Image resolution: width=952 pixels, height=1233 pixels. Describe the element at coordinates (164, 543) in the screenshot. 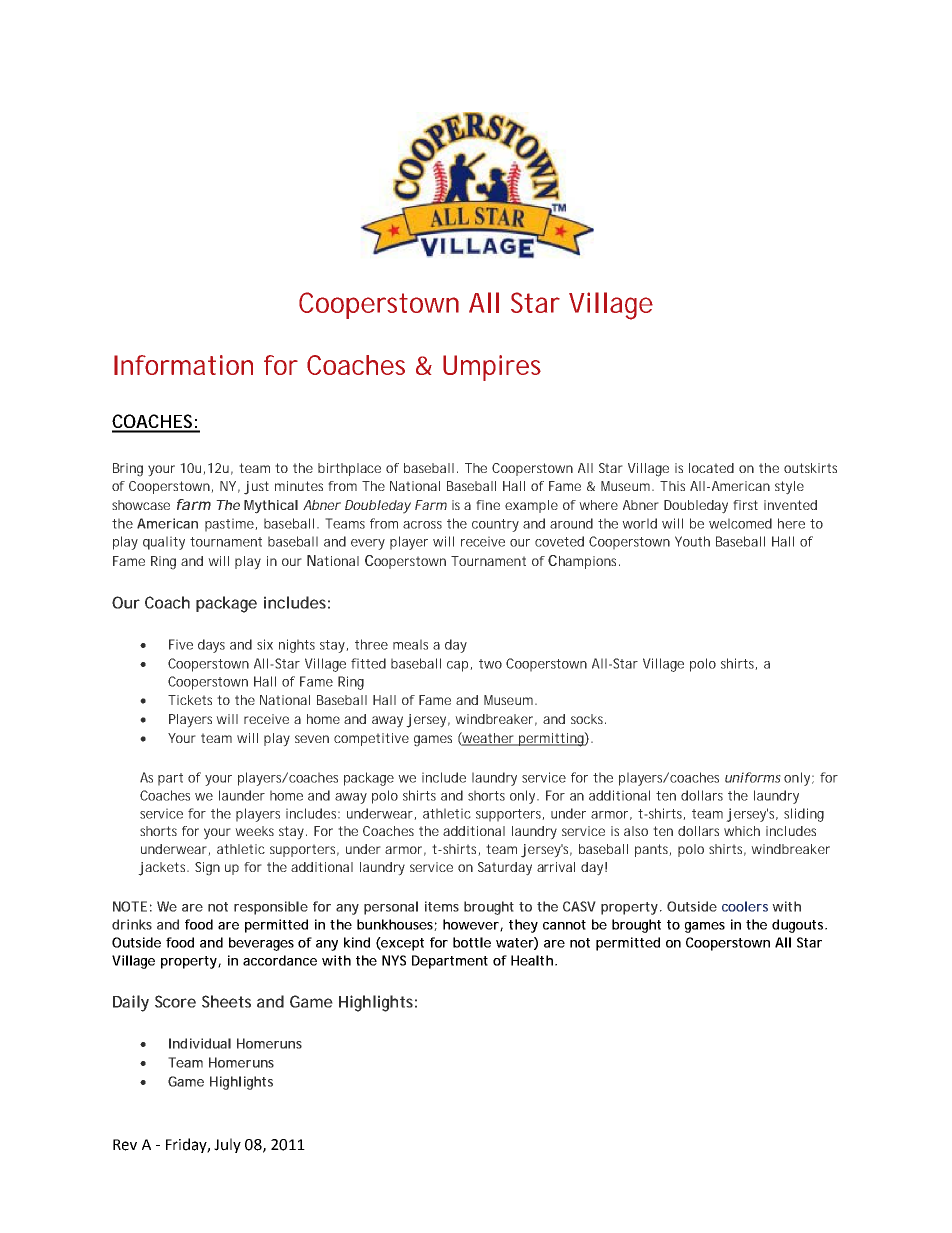

I see `quality` at that location.
